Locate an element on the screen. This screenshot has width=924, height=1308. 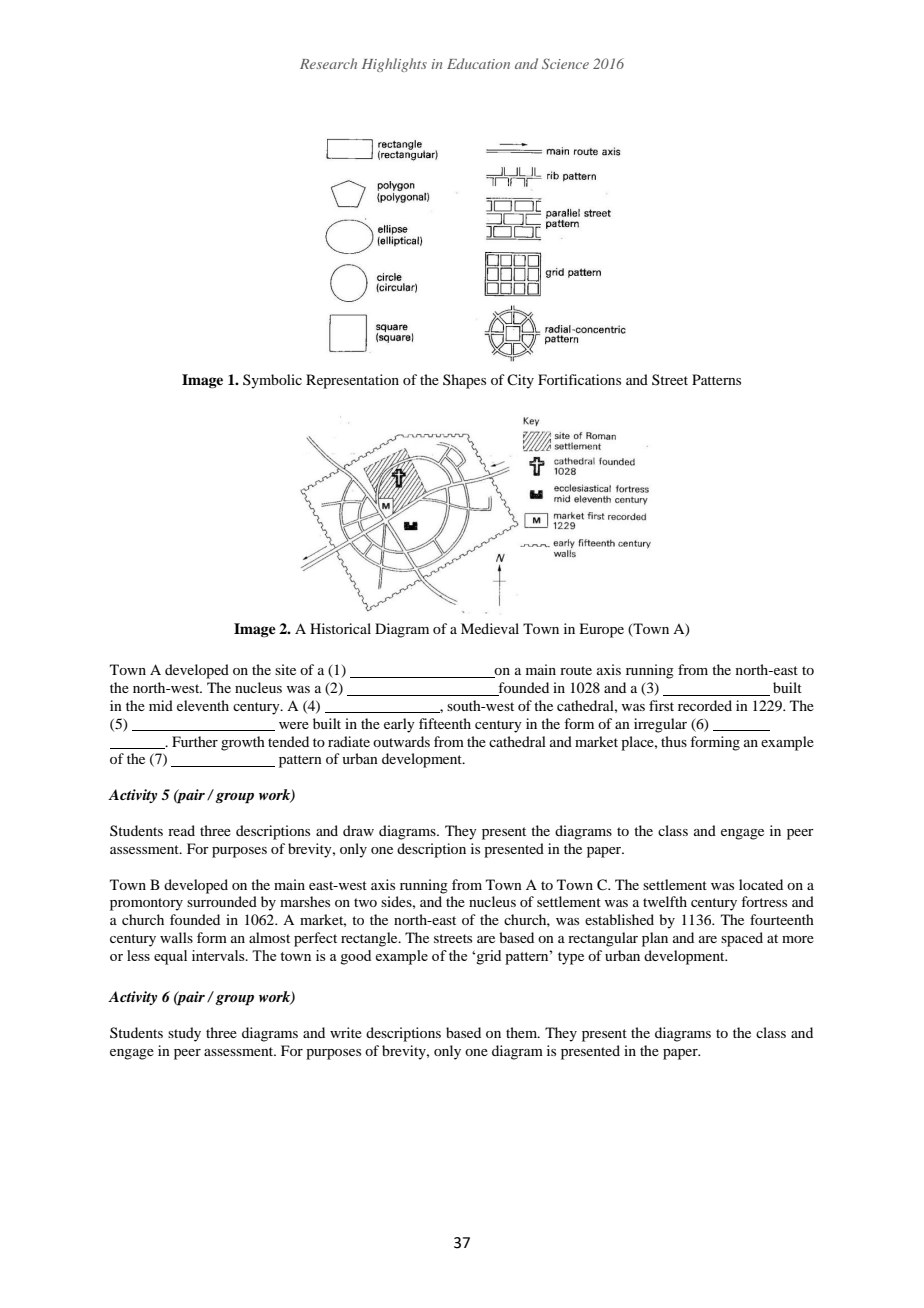
Research is located at coordinates (328, 63).
